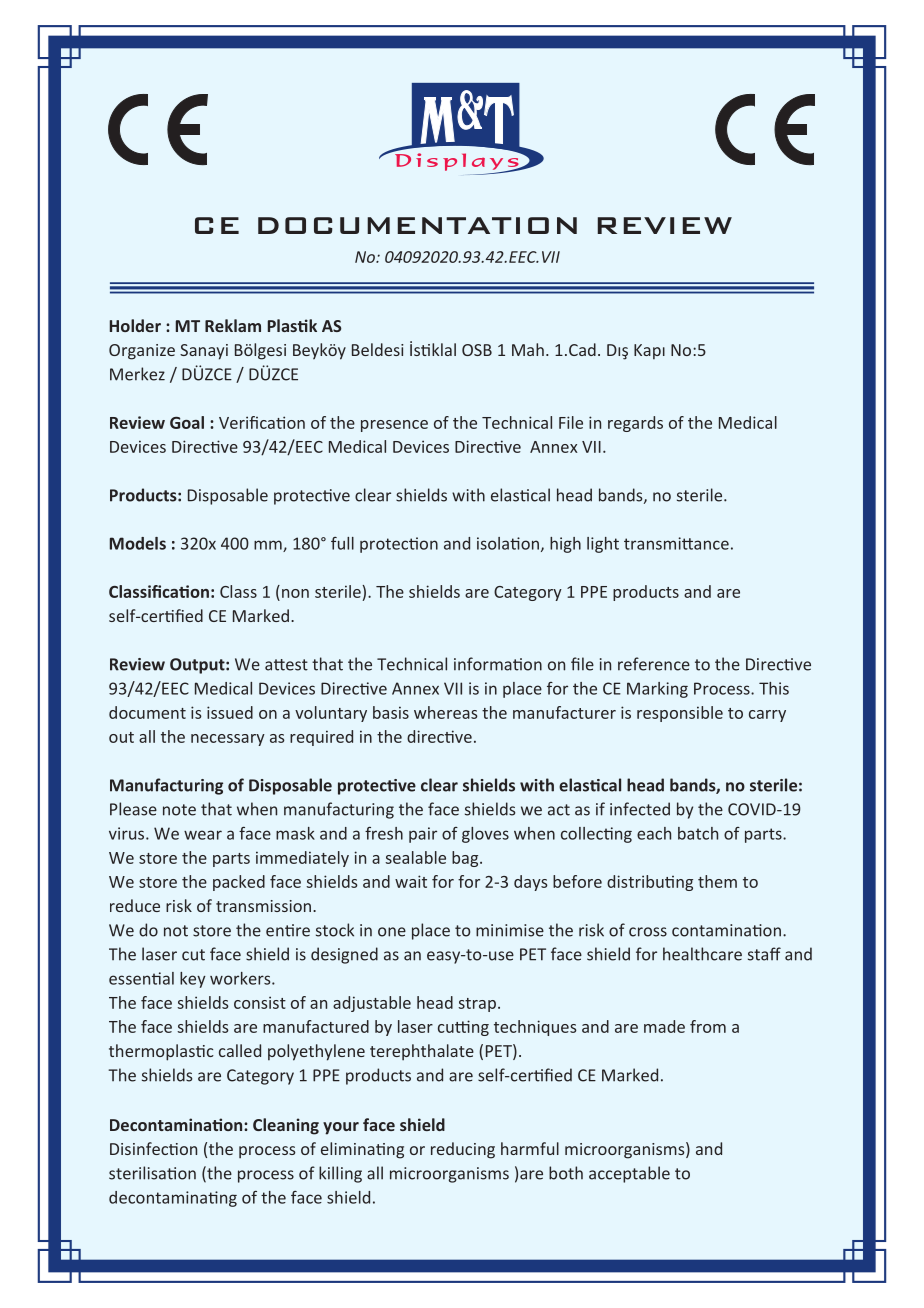  I want to click on regards, so click(635, 424).
